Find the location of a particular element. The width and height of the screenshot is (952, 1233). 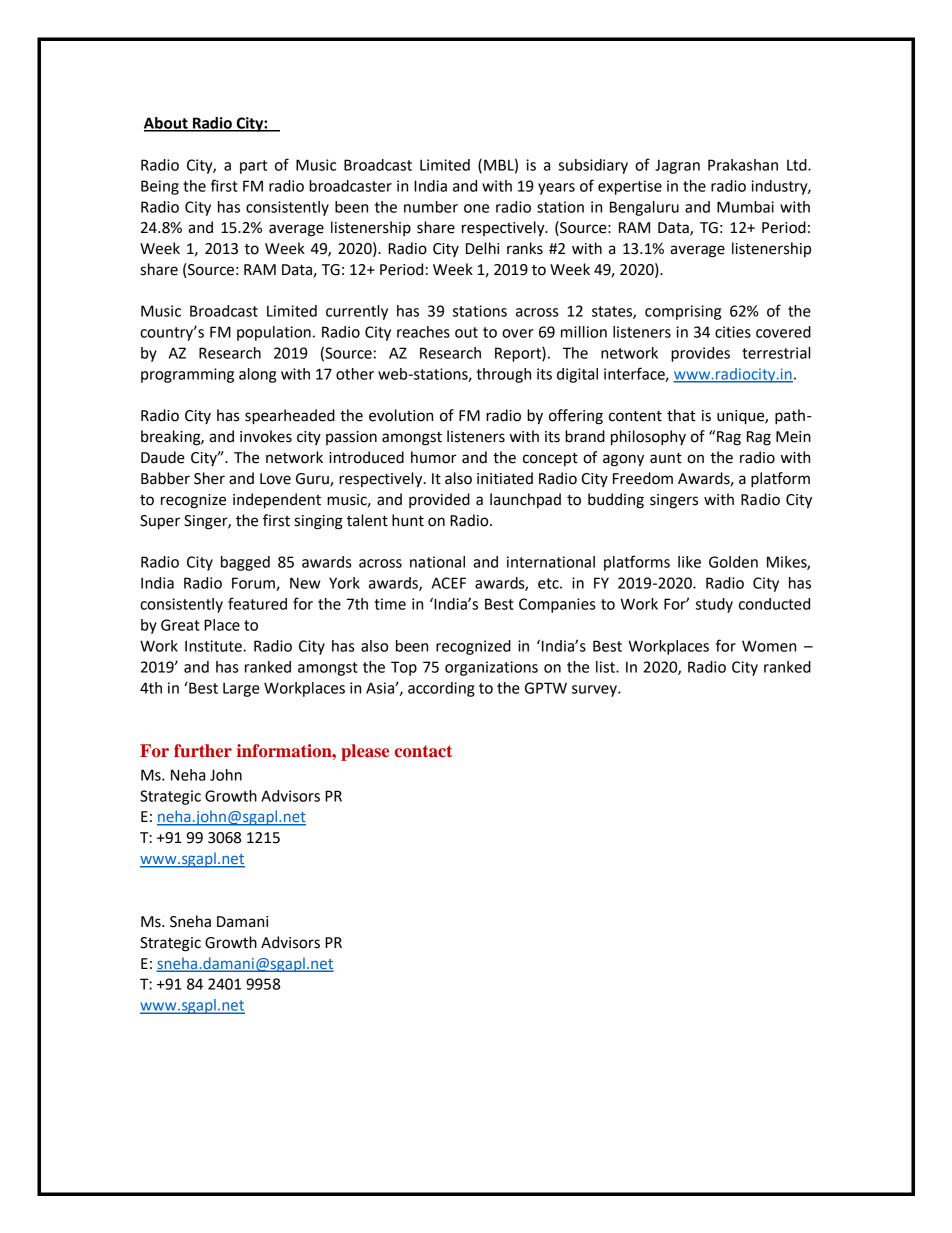

part is located at coordinates (253, 167).
